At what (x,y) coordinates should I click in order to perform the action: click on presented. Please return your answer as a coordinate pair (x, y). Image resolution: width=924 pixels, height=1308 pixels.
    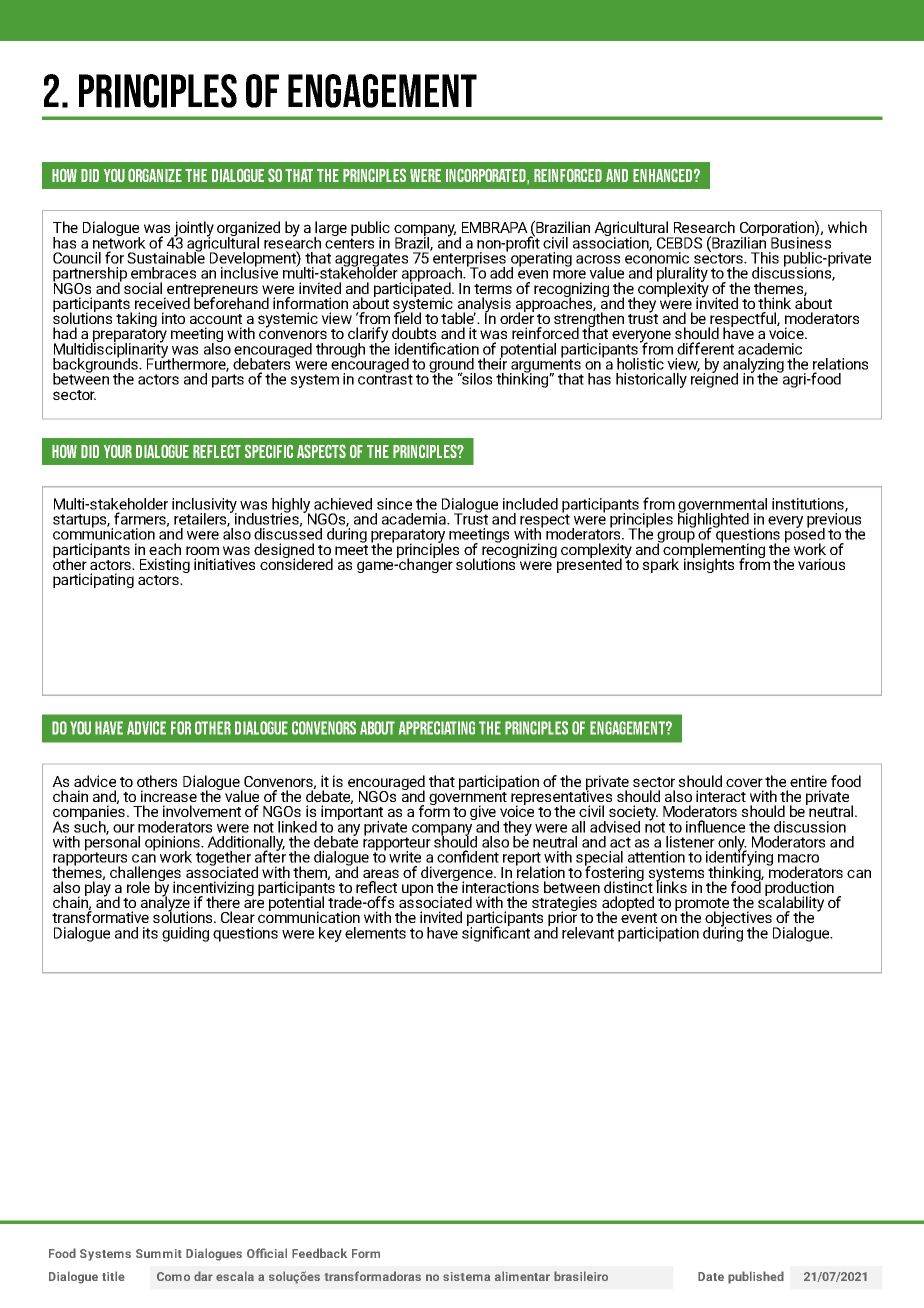
    Looking at the image, I should click on (588, 564).
